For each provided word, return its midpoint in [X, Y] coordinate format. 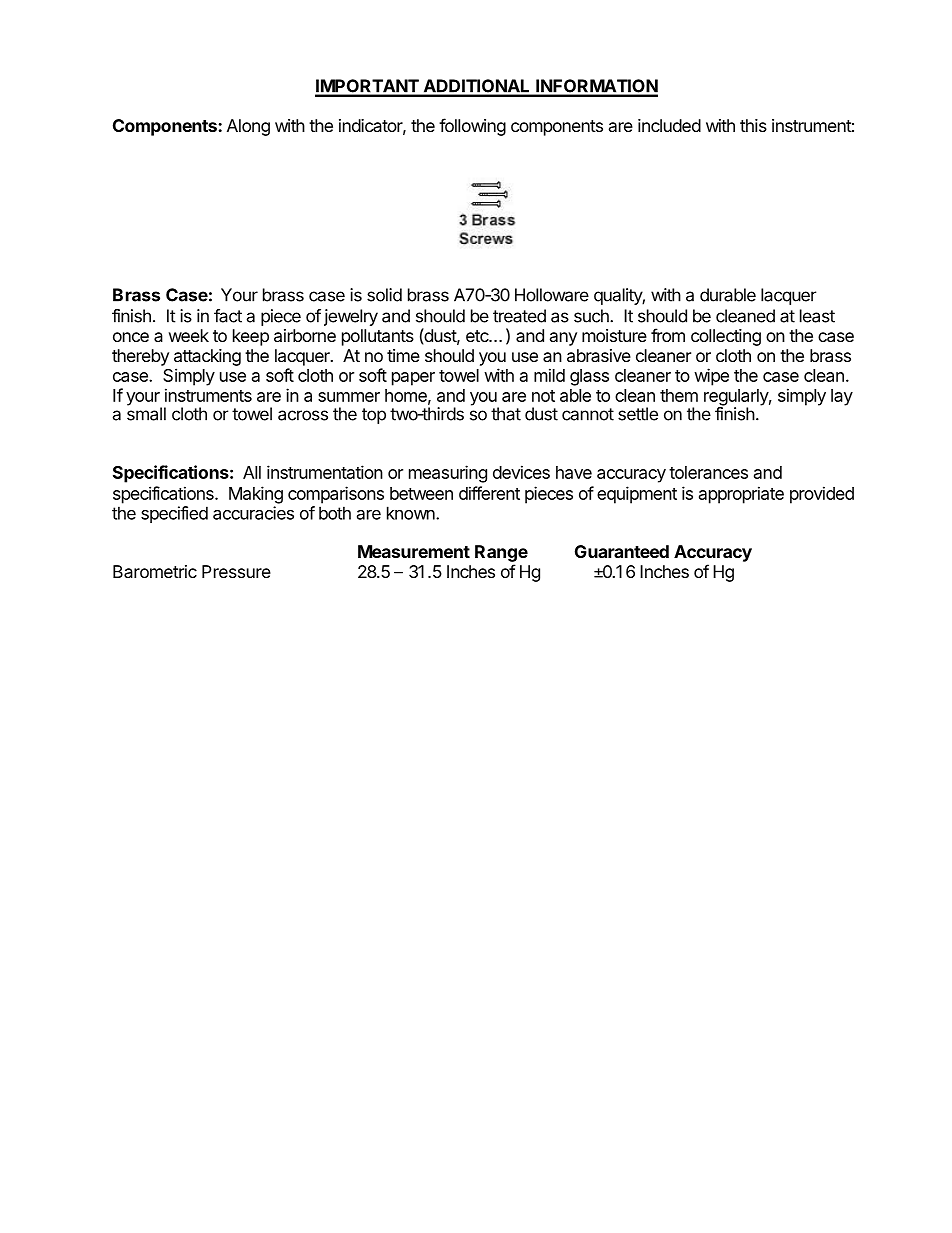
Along [248, 127]
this [753, 125]
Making [256, 495]
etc [478, 336]
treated [519, 316]
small [146, 413]
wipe [711, 377]
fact [228, 316]
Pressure [236, 571]
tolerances [708, 472]
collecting [726, 337]
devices [521, 472]
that [506, 414]
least [817, 316]
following [472, 127]
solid [384, 295]
